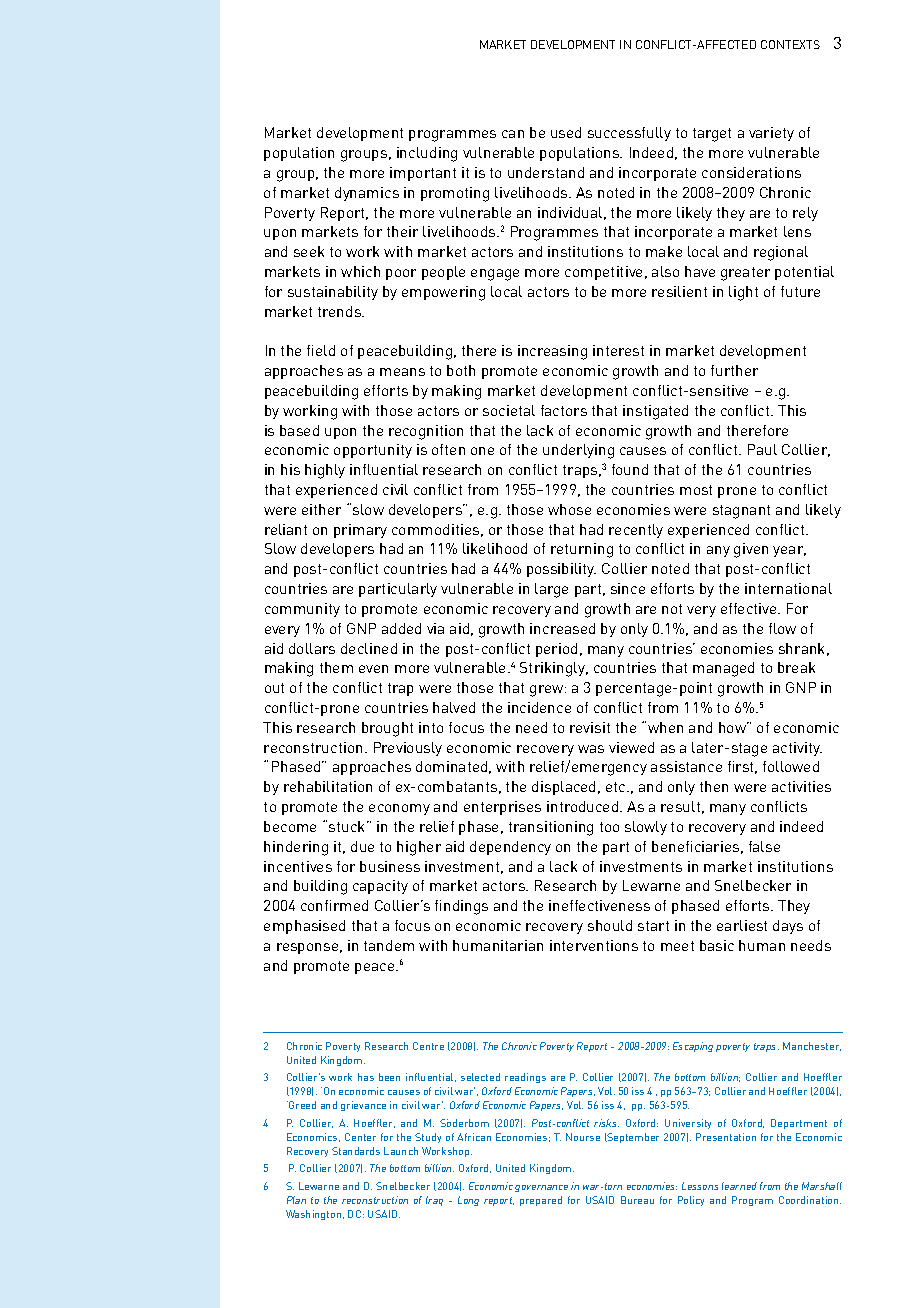  Describe the element at coordinates (367, 194) in the page. I see `dynamics` at that location.
